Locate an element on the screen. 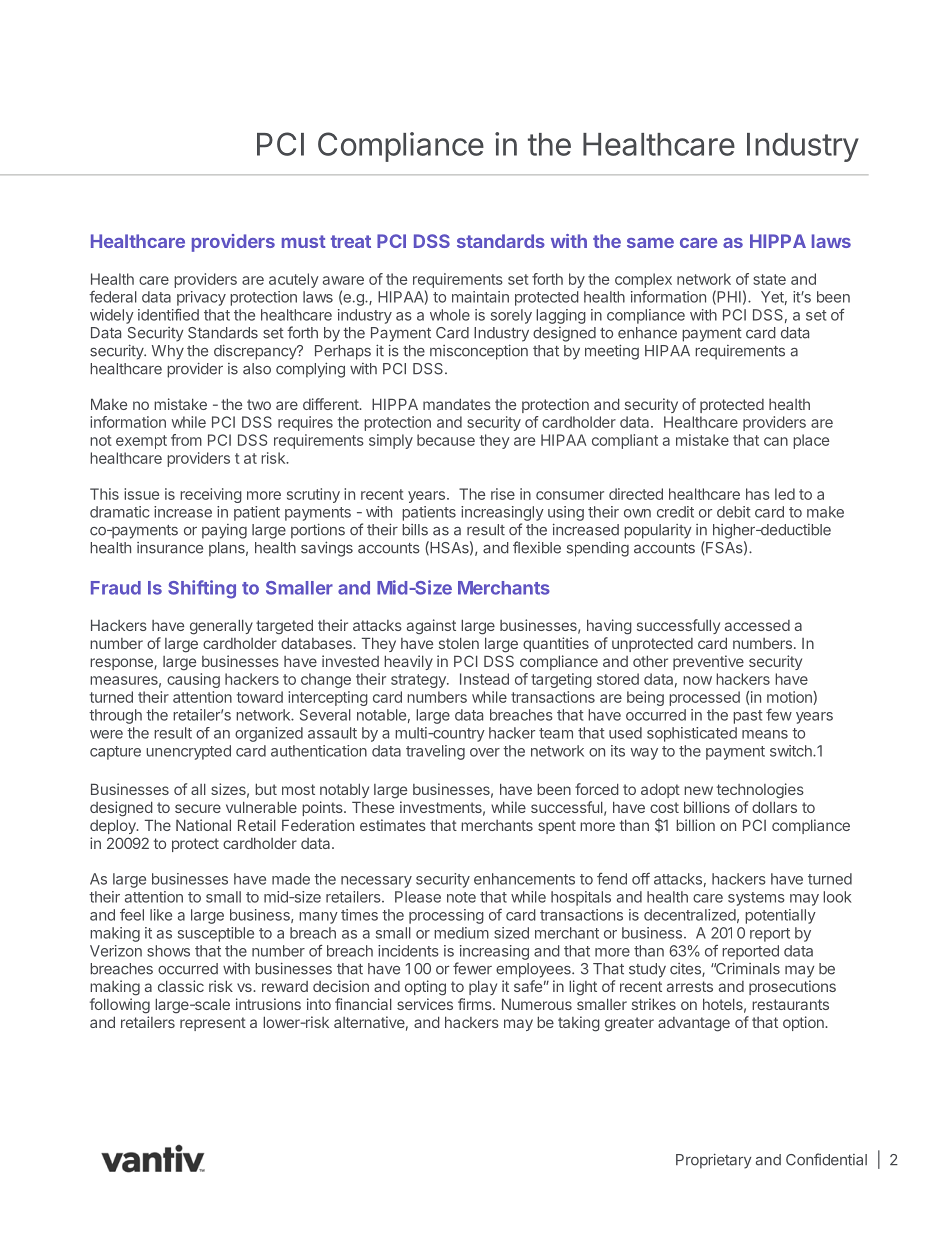  Instead is located at coordinates (484, 679).
